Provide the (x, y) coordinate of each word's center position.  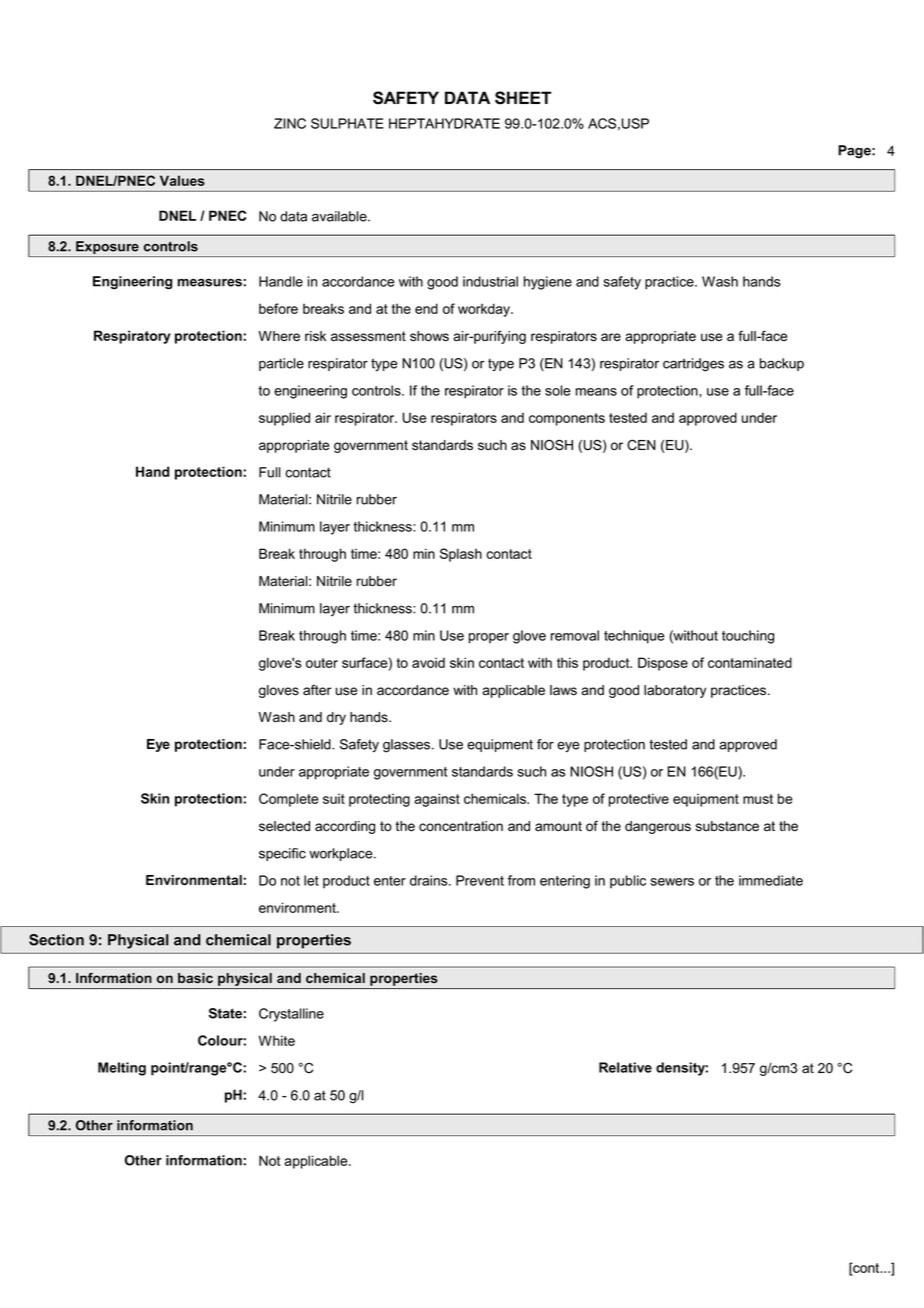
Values (182, 180)
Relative (625, 1067)
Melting (122, 1069)
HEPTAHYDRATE (444, 123)
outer (322, 663)
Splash (461, 555)
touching (748, 637)
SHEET (523, 98)
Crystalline (291, 1015)
